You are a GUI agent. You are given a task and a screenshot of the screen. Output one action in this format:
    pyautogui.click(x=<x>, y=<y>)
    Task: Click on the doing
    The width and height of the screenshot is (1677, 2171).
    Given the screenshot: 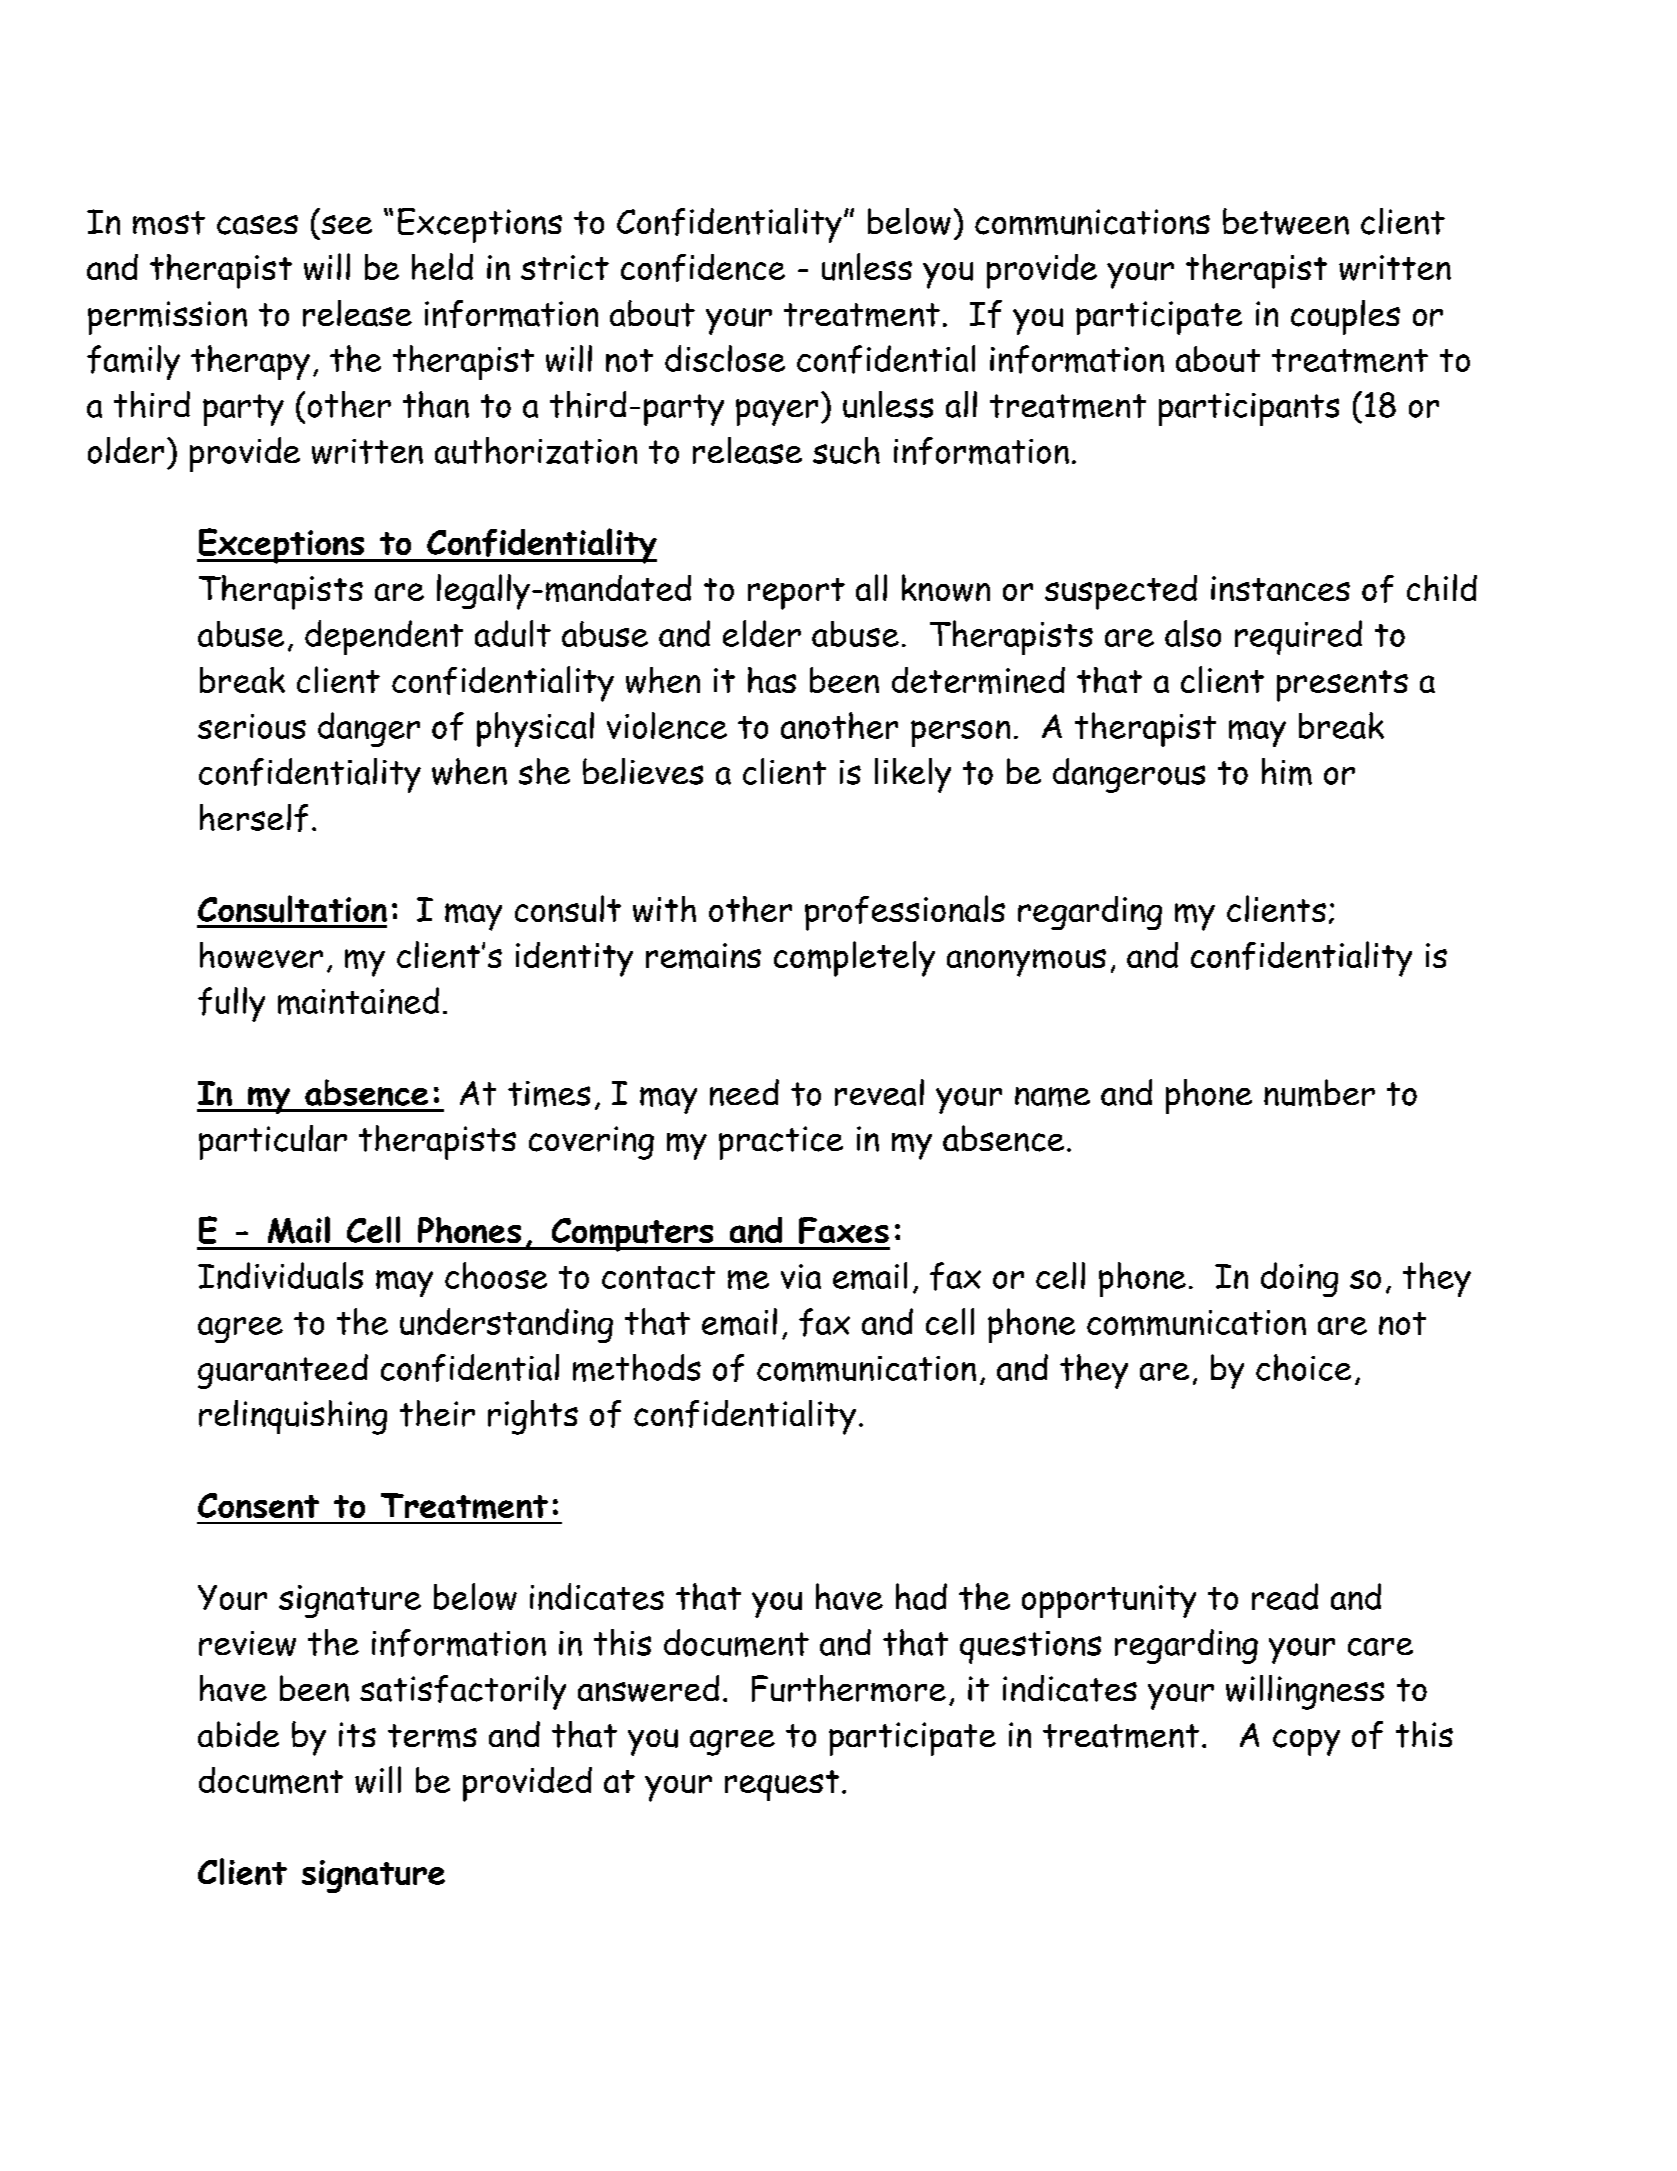 What is the action you would take?
    pyautogui.click(x=1299, y=1279)
